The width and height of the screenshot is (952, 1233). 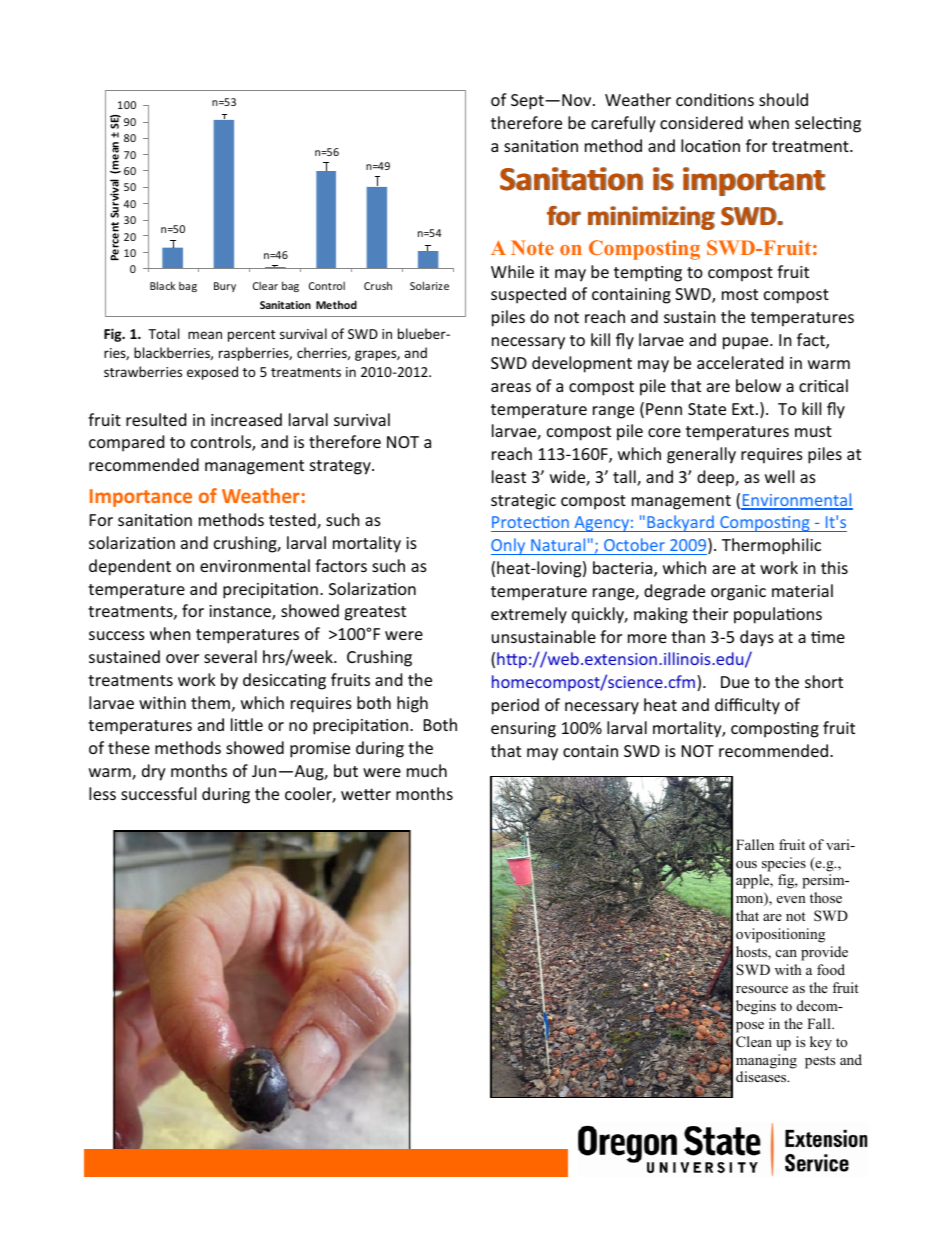 What do you see at coordinates (102, 793) in the screenshot?
I see `less` at bounding box center [102, 793].
